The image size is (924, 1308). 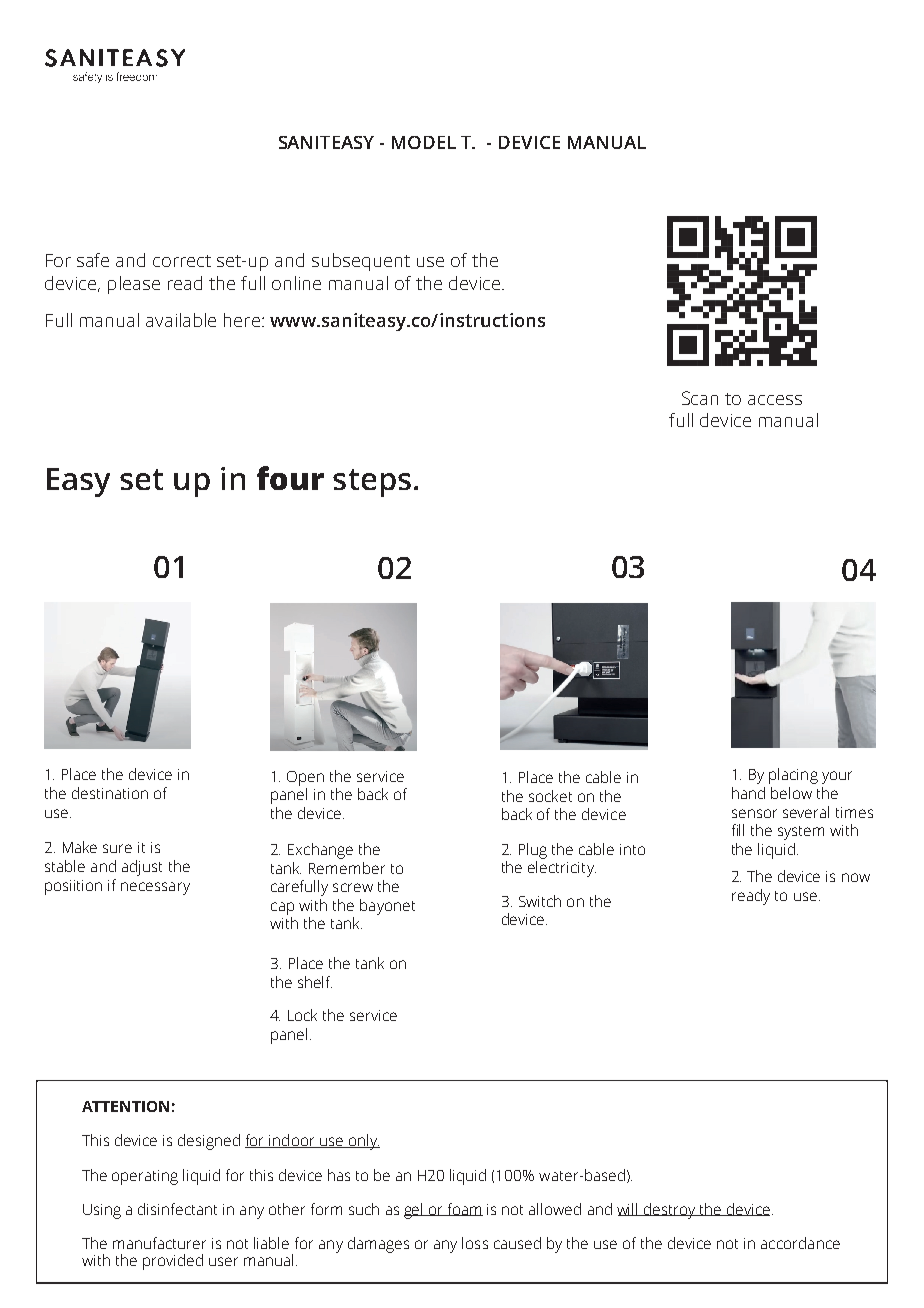 What do you see at coordinates (159, 1243) in the screenshot?
I see `manufacturer` at bounding box center [159, 1243].
